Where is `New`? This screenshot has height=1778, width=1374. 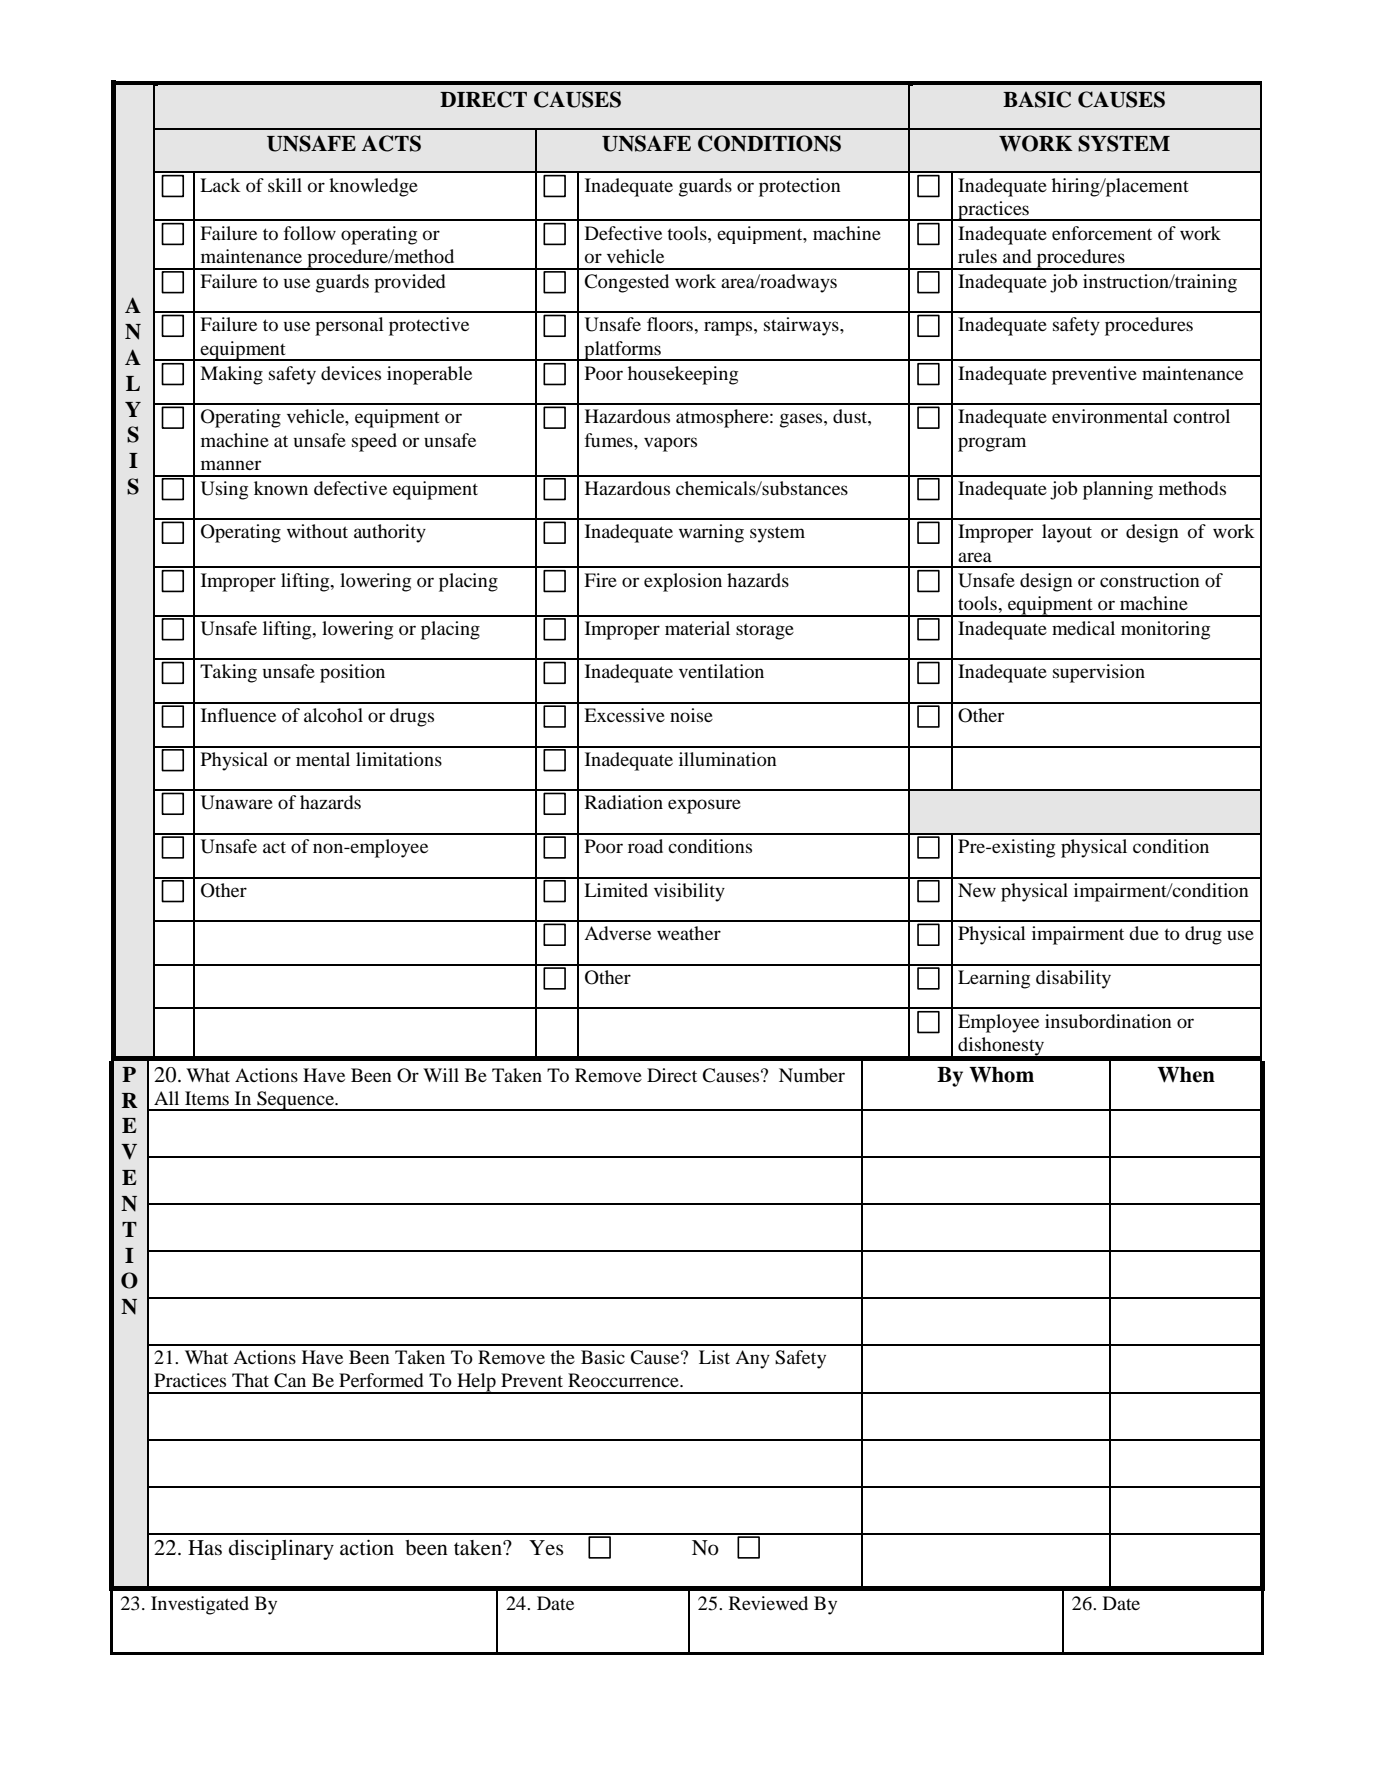
New is located at coordinates (977, 890).
